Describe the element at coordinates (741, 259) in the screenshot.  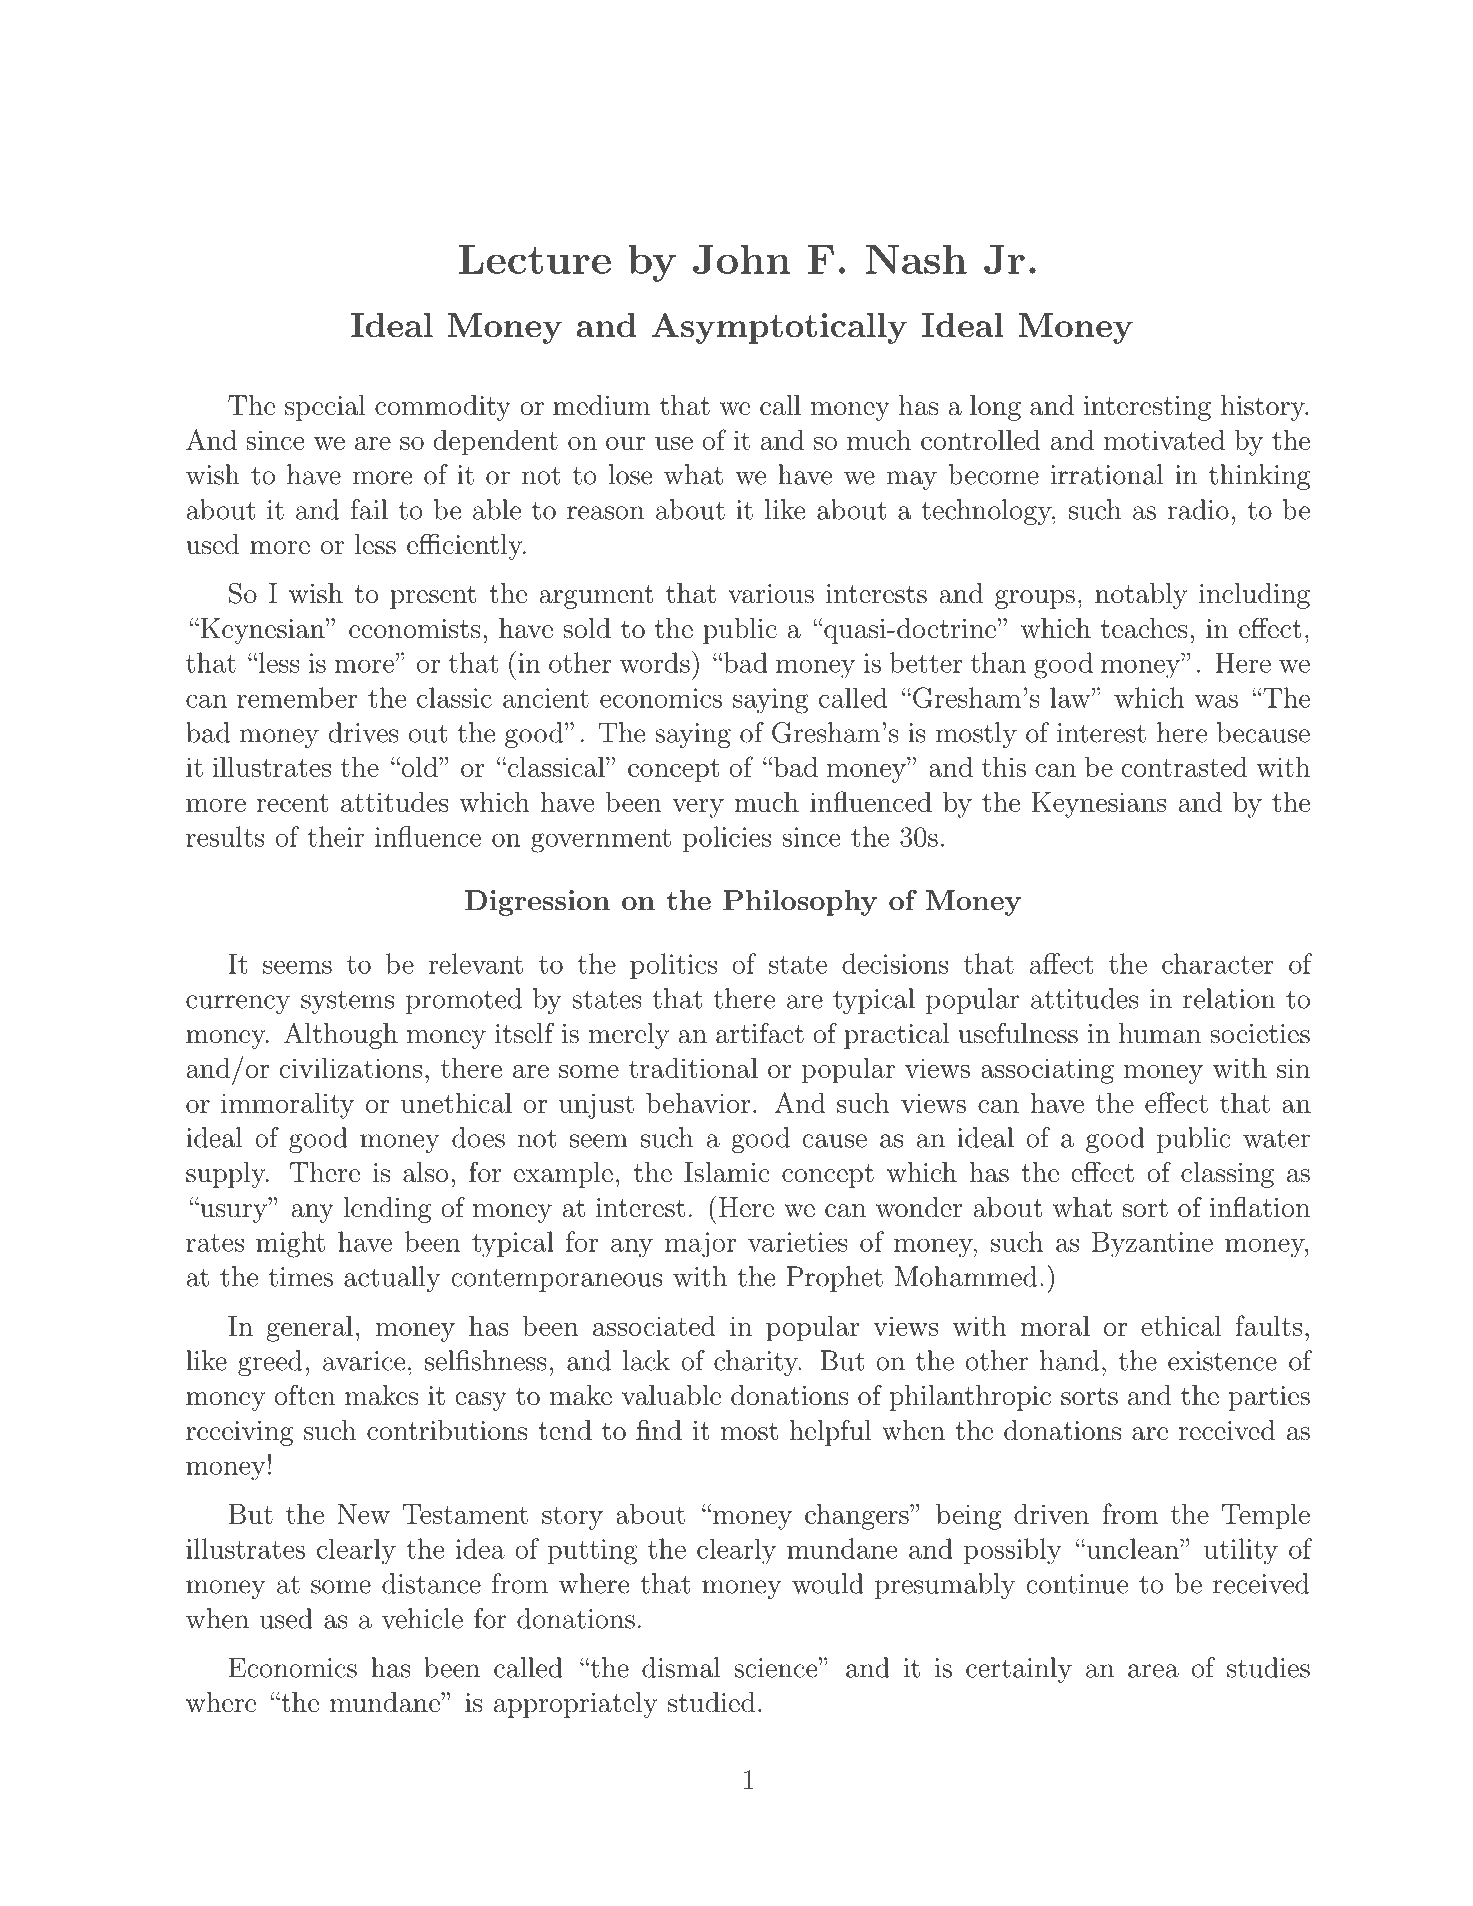
I see `John` at that location.
